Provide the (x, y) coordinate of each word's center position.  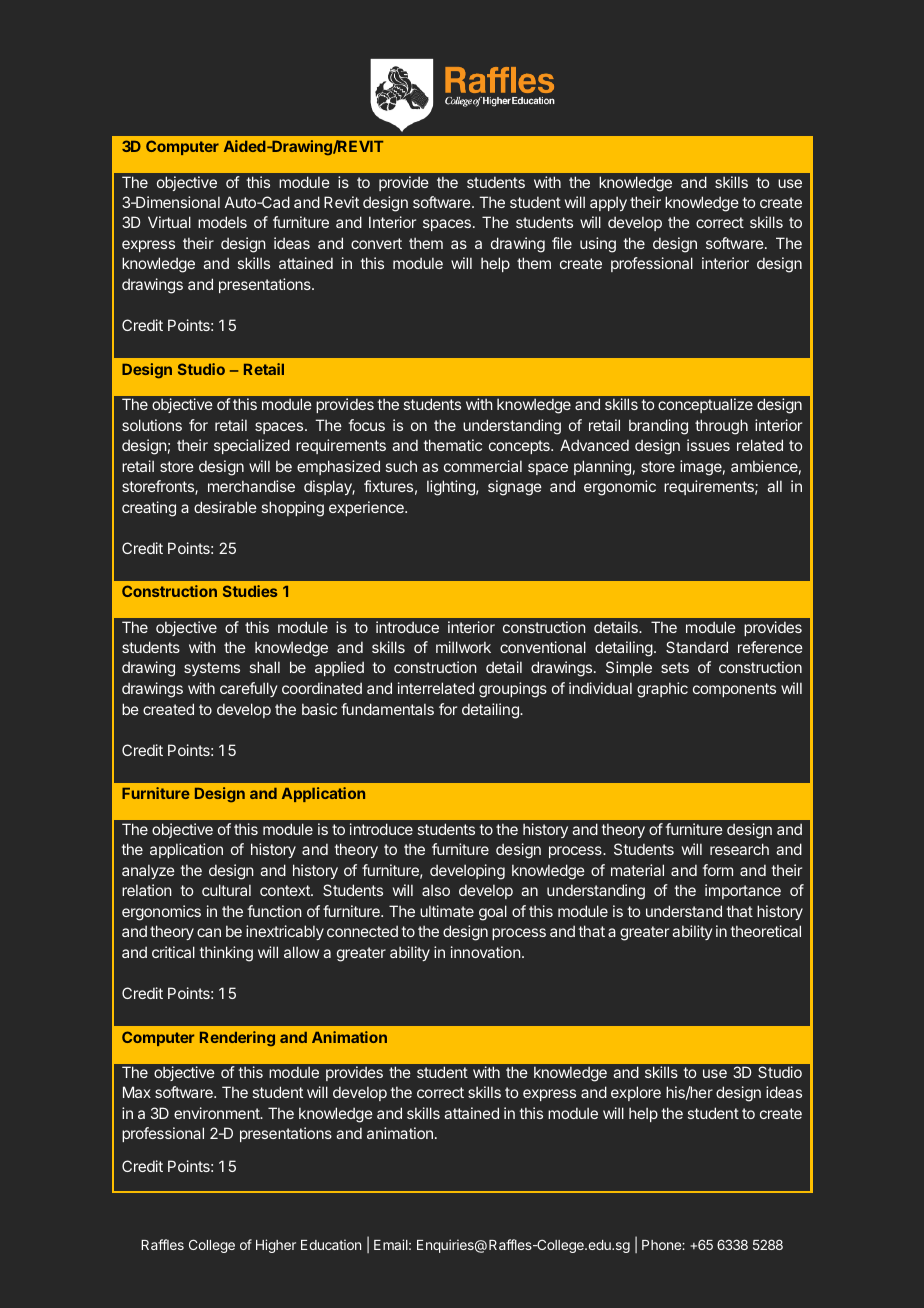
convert (376, 243)
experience (367, 508)
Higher (276, 1246)
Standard (697, 647)
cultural (226, 890)
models (222, 222)
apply (608, 203)
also (436, 890)
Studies (250, 591)
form (717, 870)
